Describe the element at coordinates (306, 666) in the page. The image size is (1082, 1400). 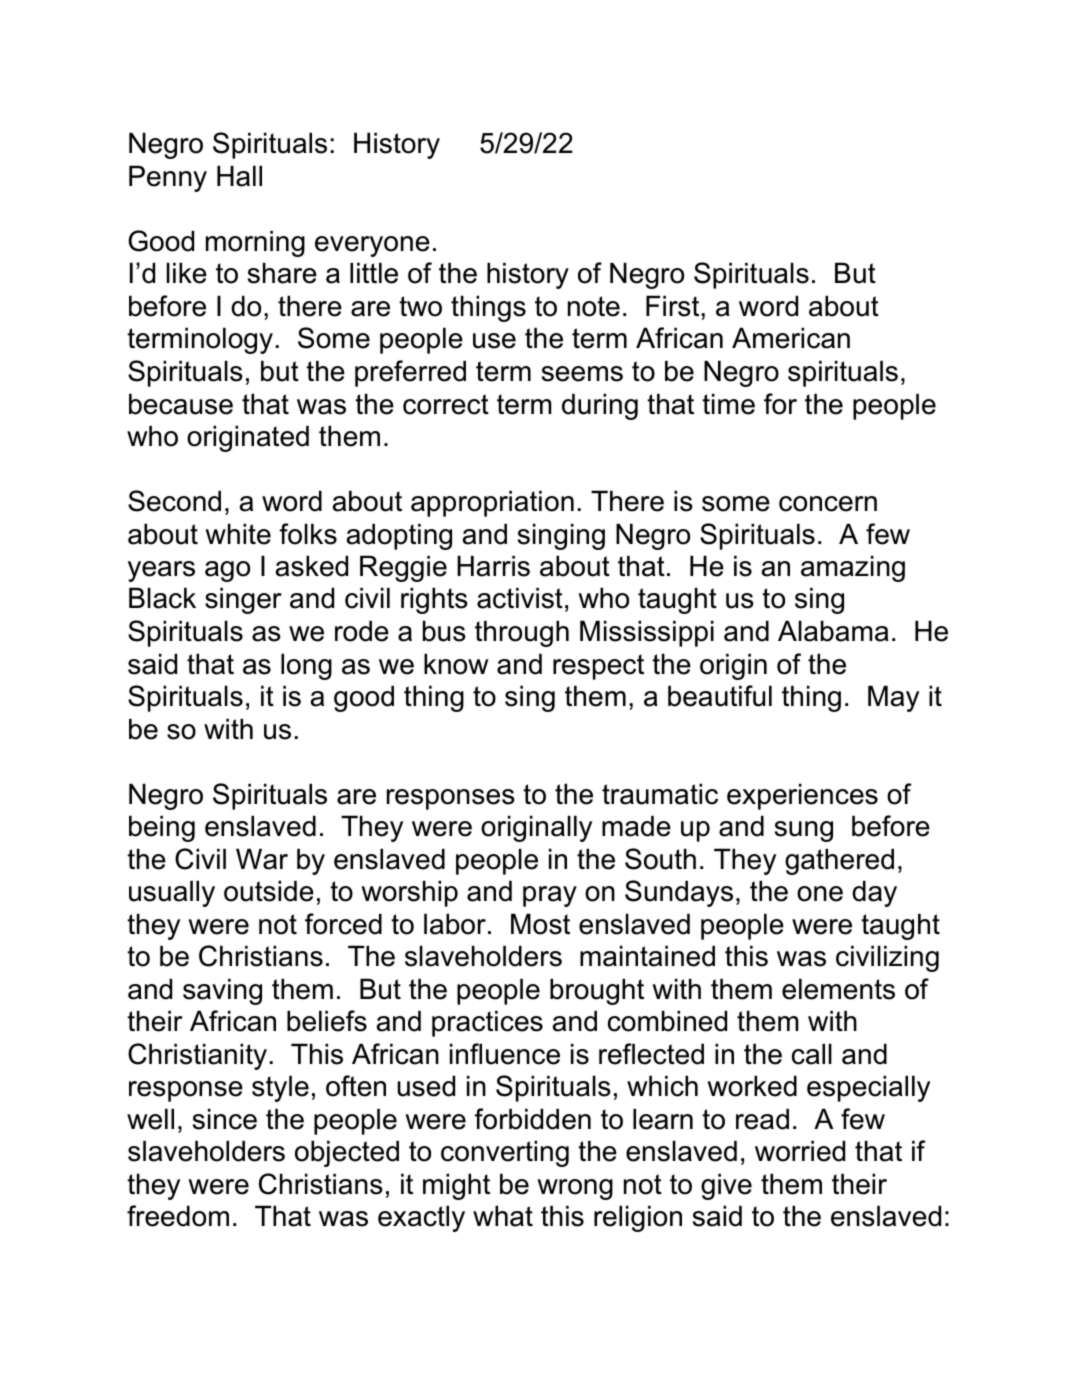
I see `long` at that location.
